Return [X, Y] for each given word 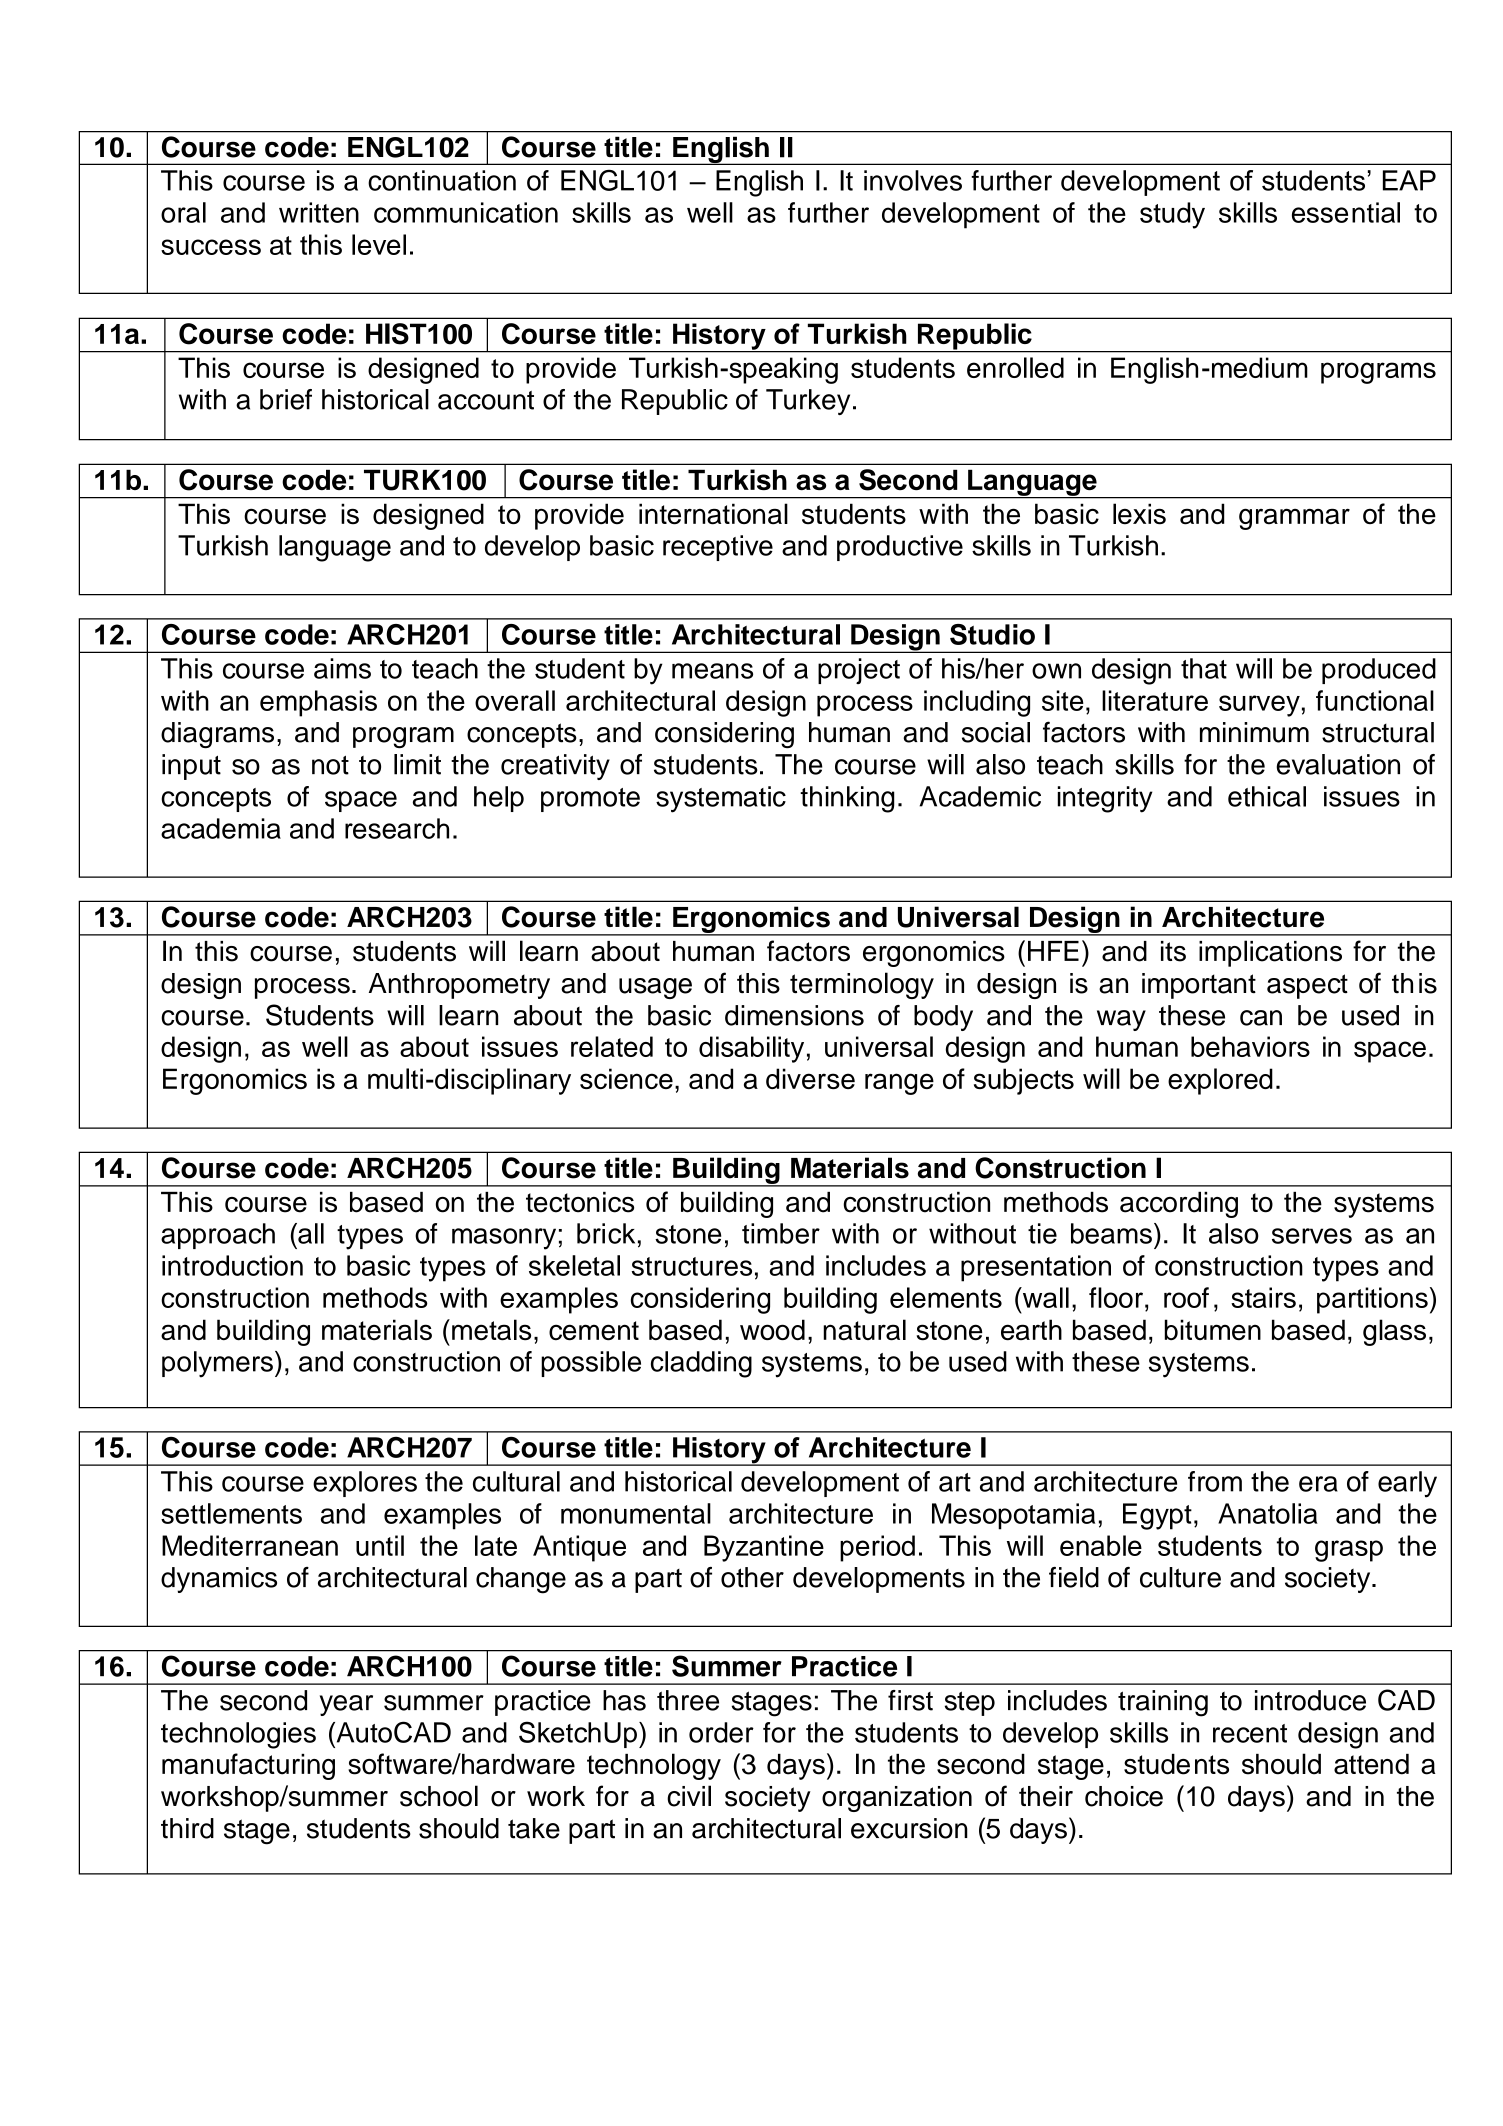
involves [913, 180]
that [1204, 668]
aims [342, 668]
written [319, 212]
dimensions [794, 1015]
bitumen [1213, 1329]
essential [1346, 212]
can [1261, 1018]
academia [221, 828]
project [859, 671]
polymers [217, 1364]
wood [772, 1330]
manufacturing [248, 1766]
